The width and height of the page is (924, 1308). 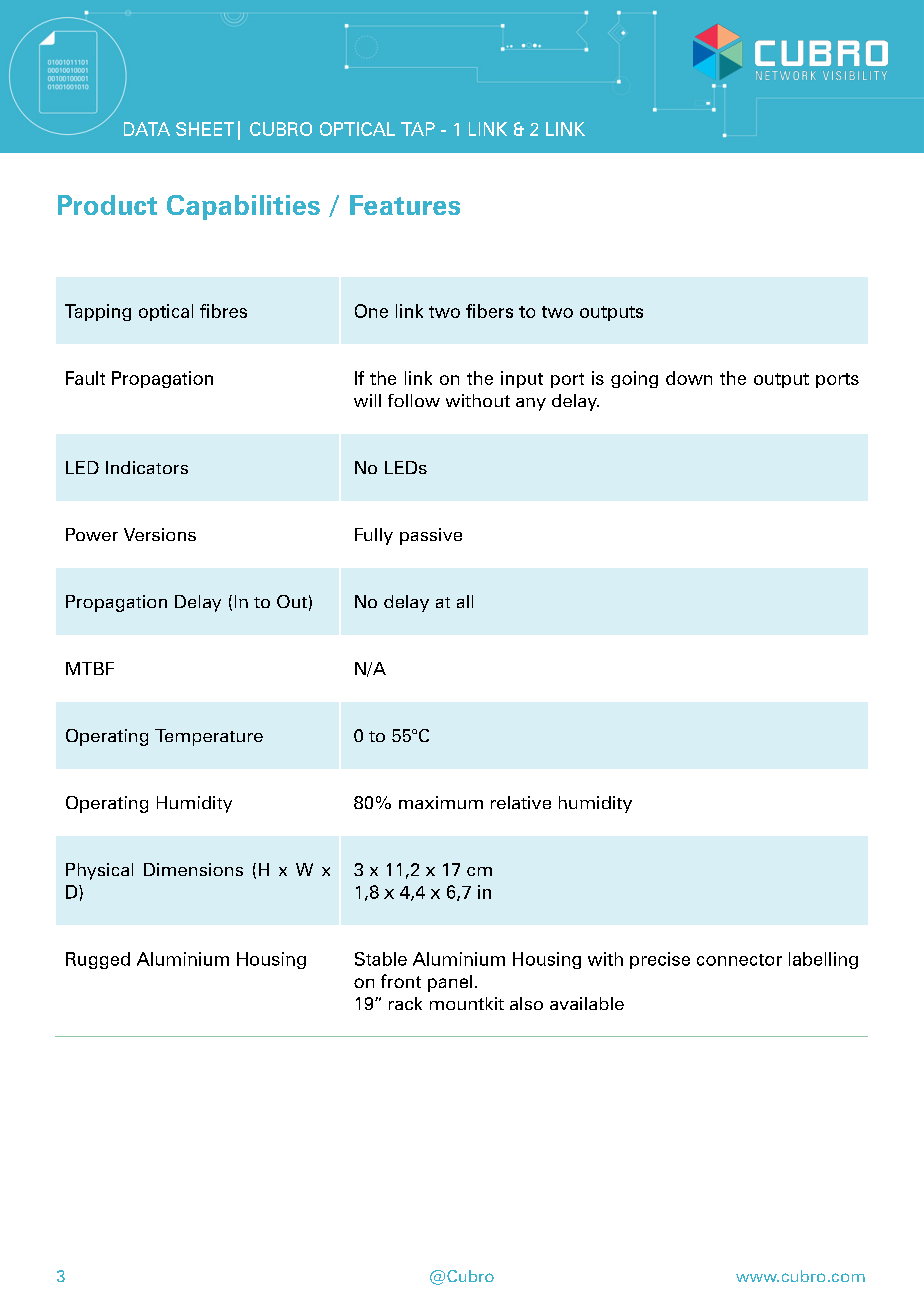 What do you see at coordinates (489, 311) in the page?
I see `fibers` at bounding box center [489, 311].
